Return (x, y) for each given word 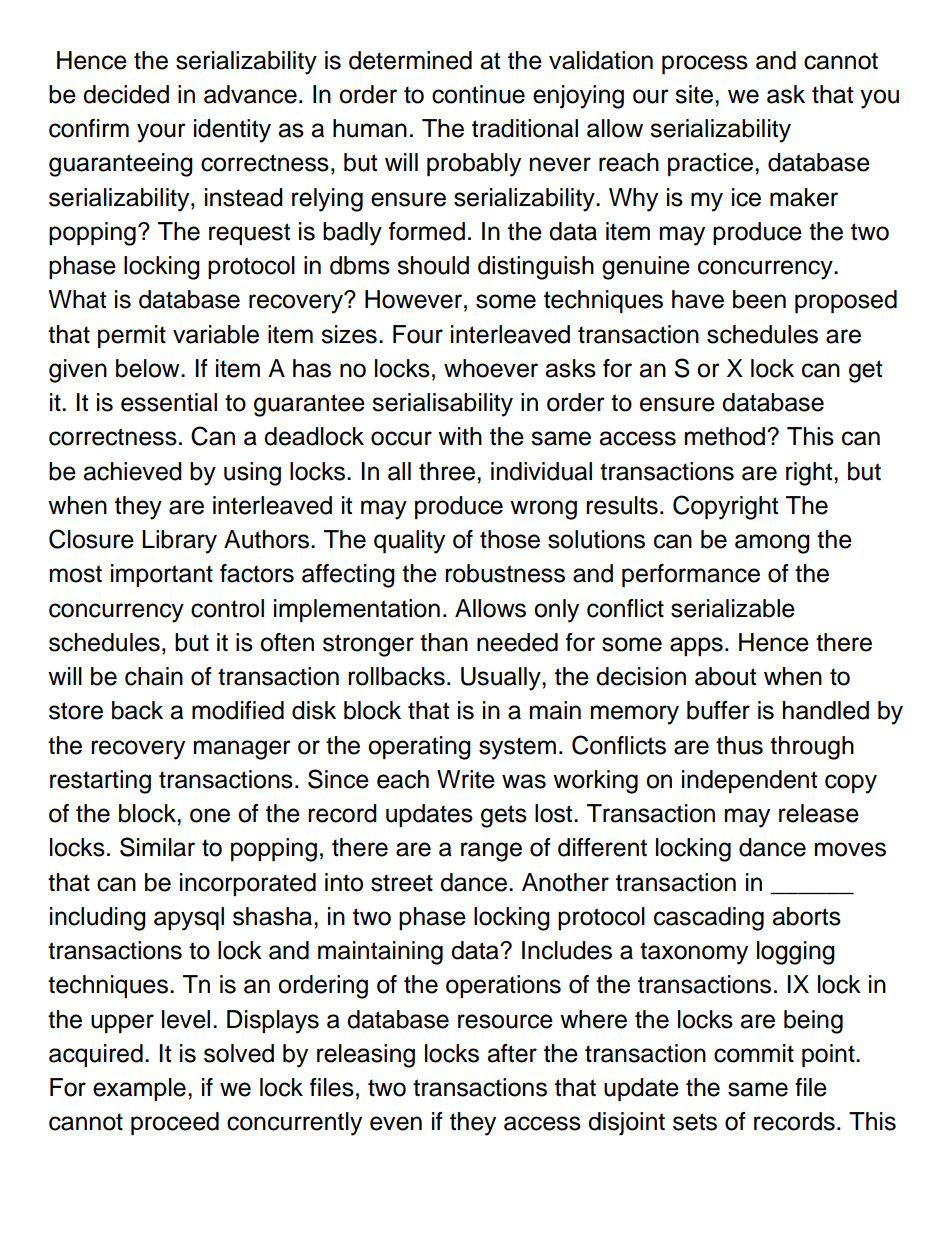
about (725, 676)
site (694, 94)
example (139, 1089)
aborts (806, 916)
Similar (157, 847)
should (433, 265)
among (772, 544)
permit (132, 336)
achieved (132, 471)
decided (126, 94)
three (447, 471)
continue (478, 94)
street (402, 883)
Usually (502, 679)
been (759, 299)
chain (154, 676)
